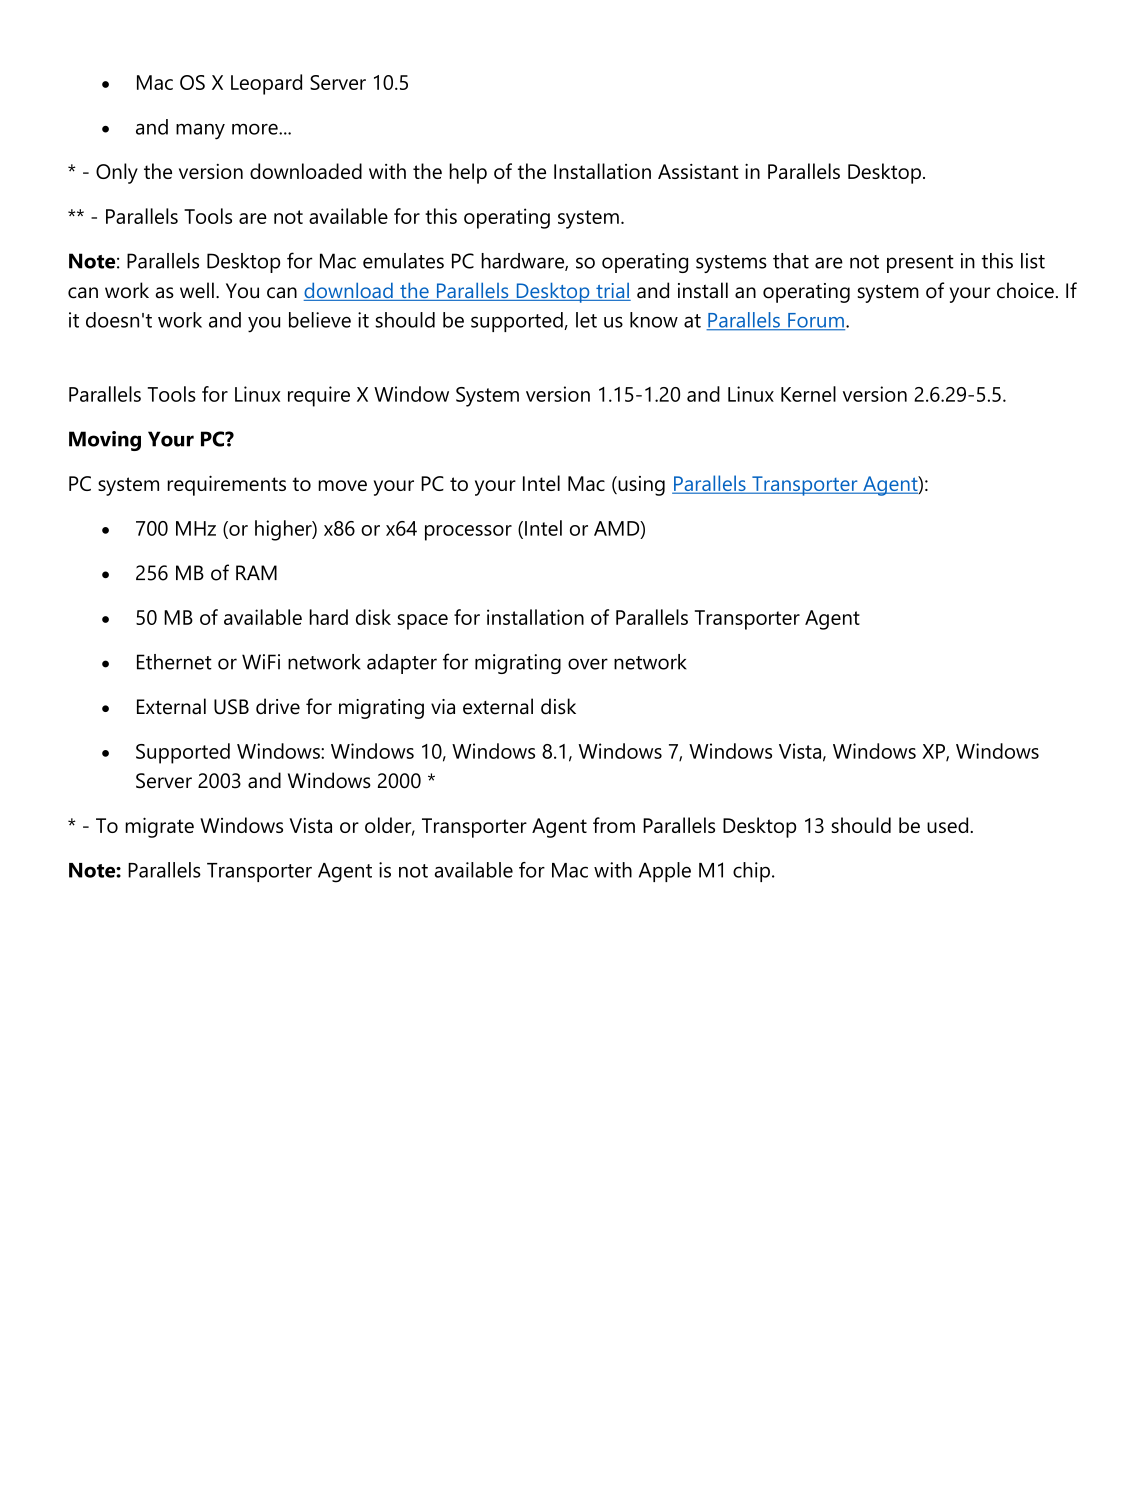 The image size is (1147, 1485). Describe the element at coordinates (640, 486) in the document. I see `using` at that location.
